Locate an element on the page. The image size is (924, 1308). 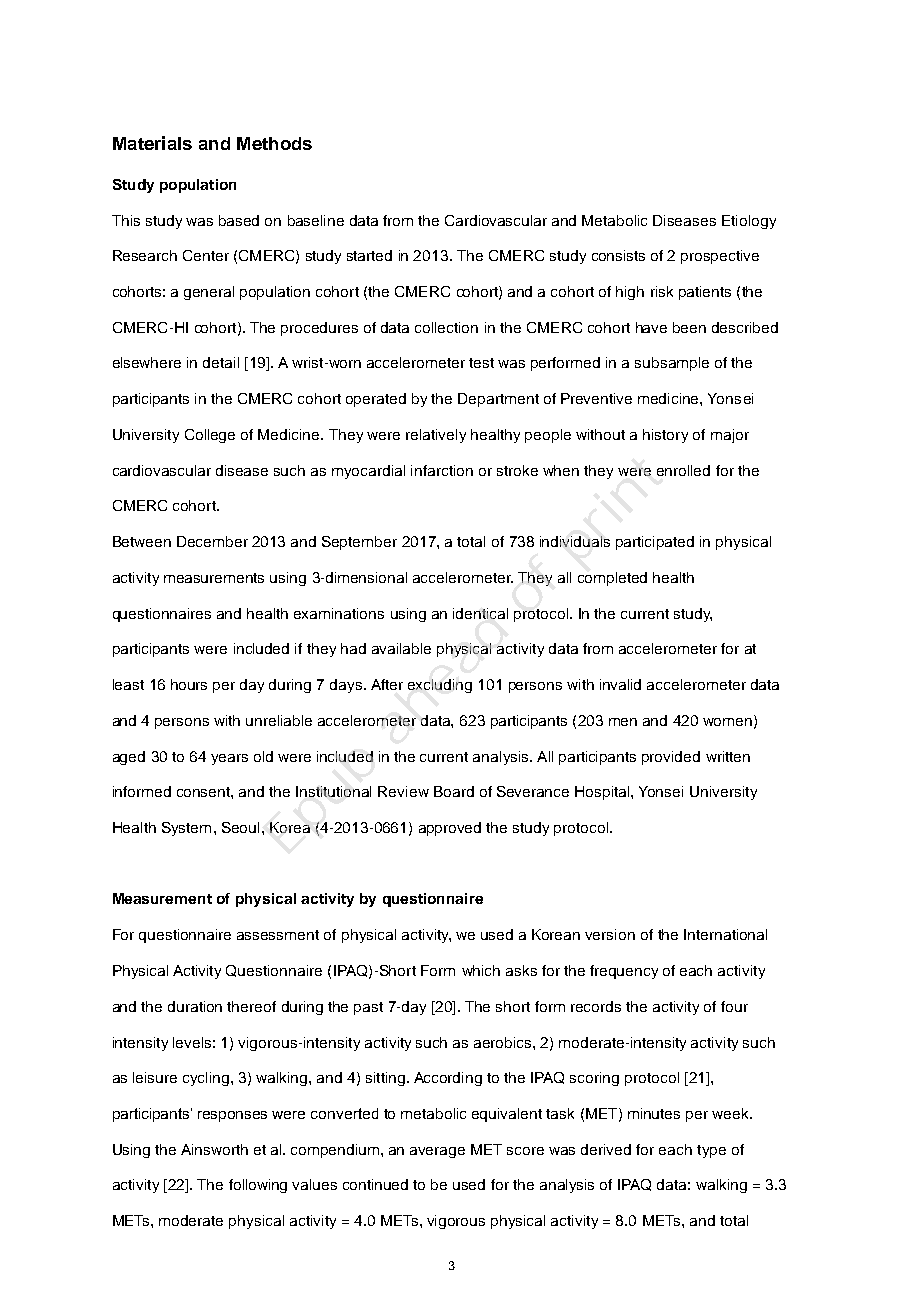
started is located at coordinates (369, 255).
